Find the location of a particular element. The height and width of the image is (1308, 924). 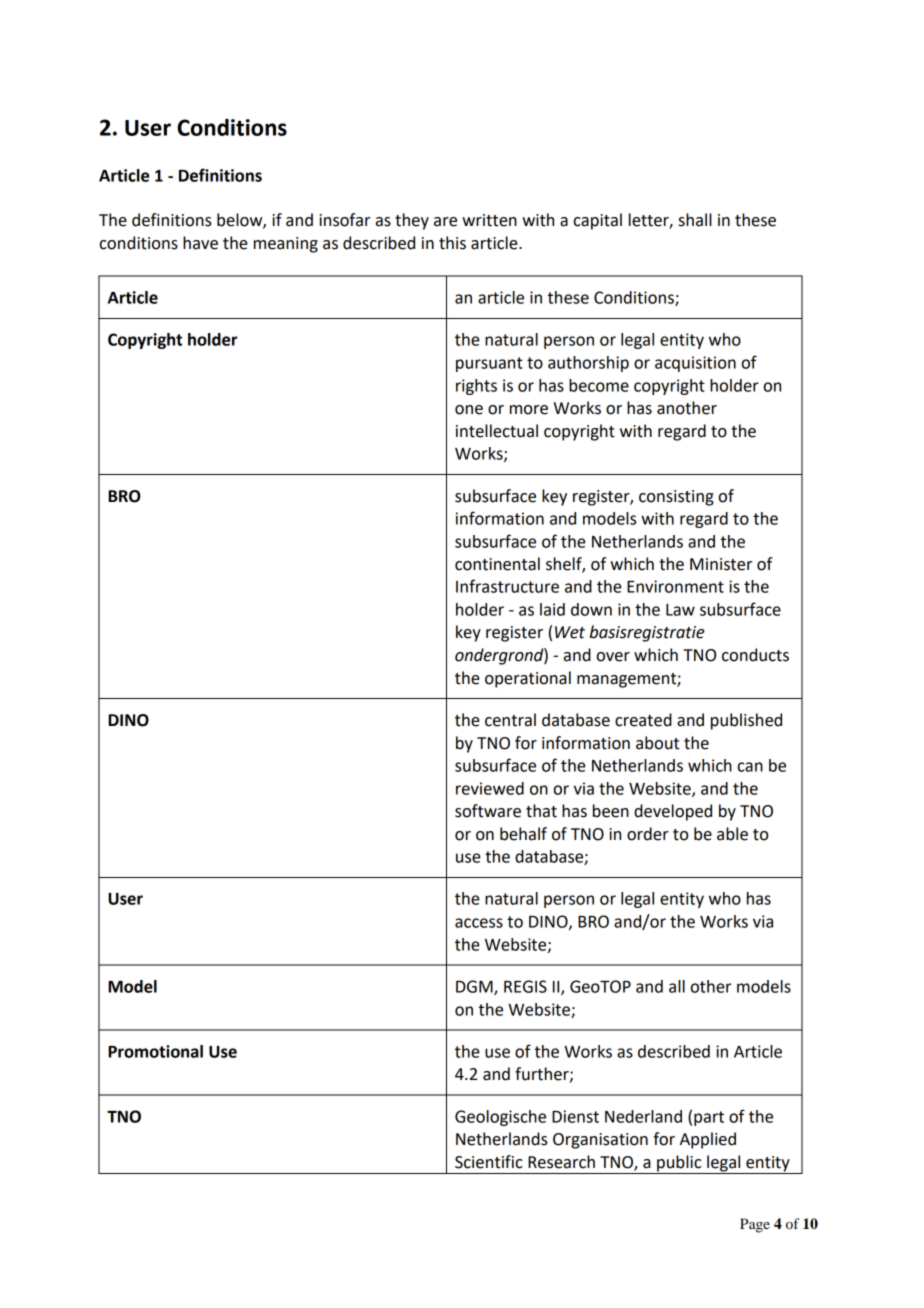

Promotional is located at coordinates (155, 1051).
